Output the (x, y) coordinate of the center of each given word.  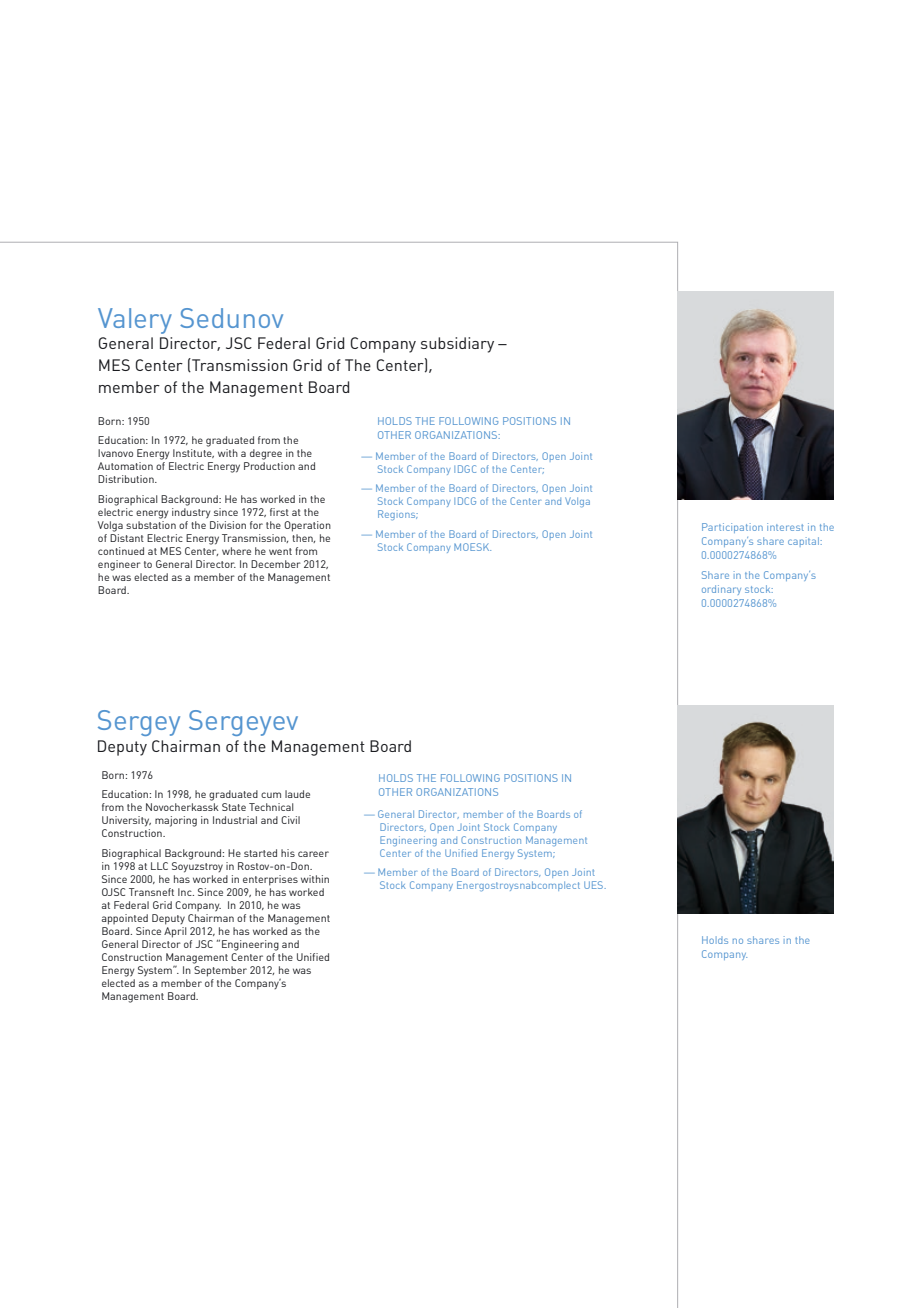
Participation (732, 528)
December (276, 564)
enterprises (270, 880)
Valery (135, 321)
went (280, 551)
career (313, 854)
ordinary (721, 590)
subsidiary (457, 345)
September (220, 971)
